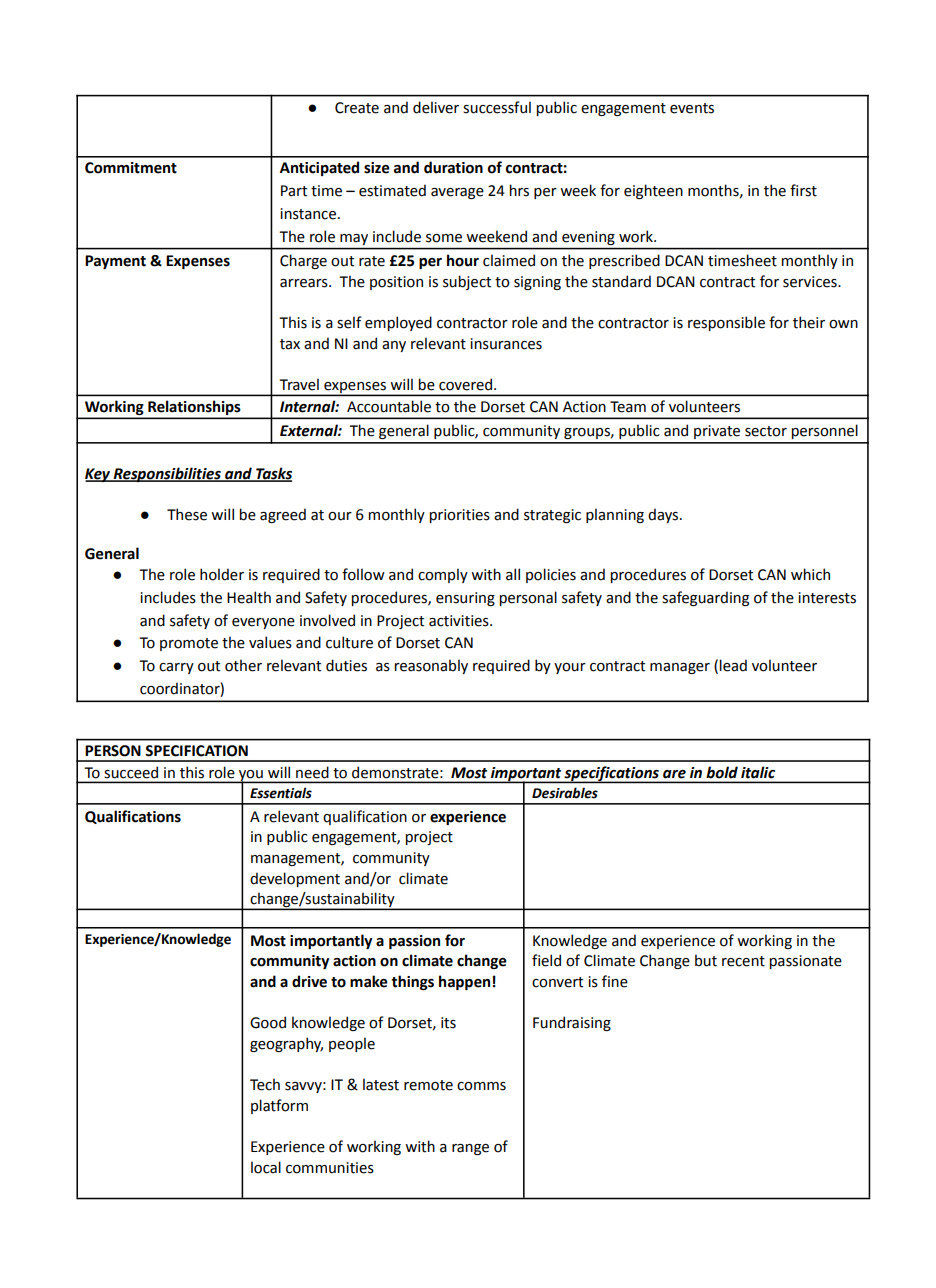 The width and height of the document is (936, 1288). Describe the element at coordinates (266, 1167) in the document. I see `local` at that location.
